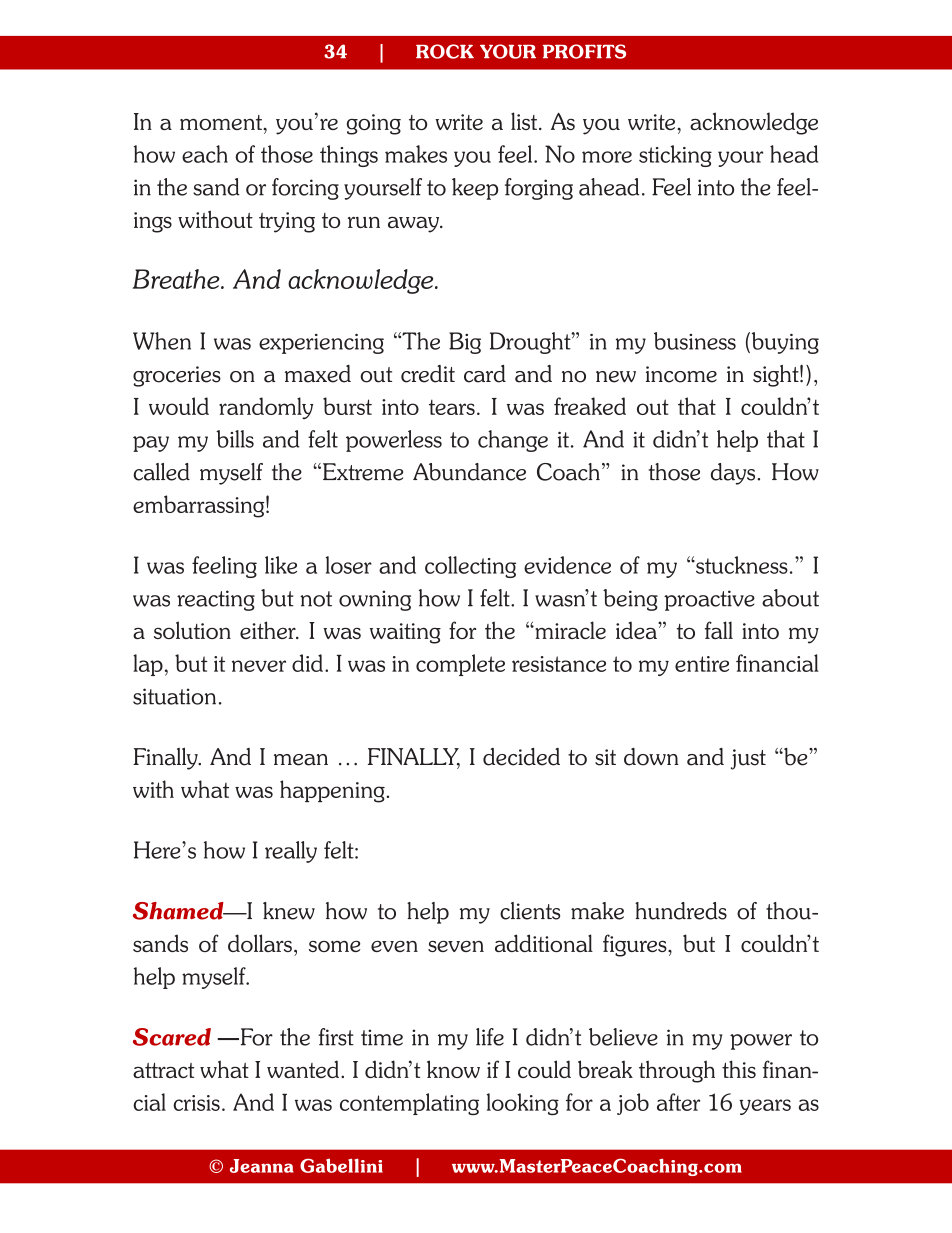  I want to click on just, so click(748, 759).
